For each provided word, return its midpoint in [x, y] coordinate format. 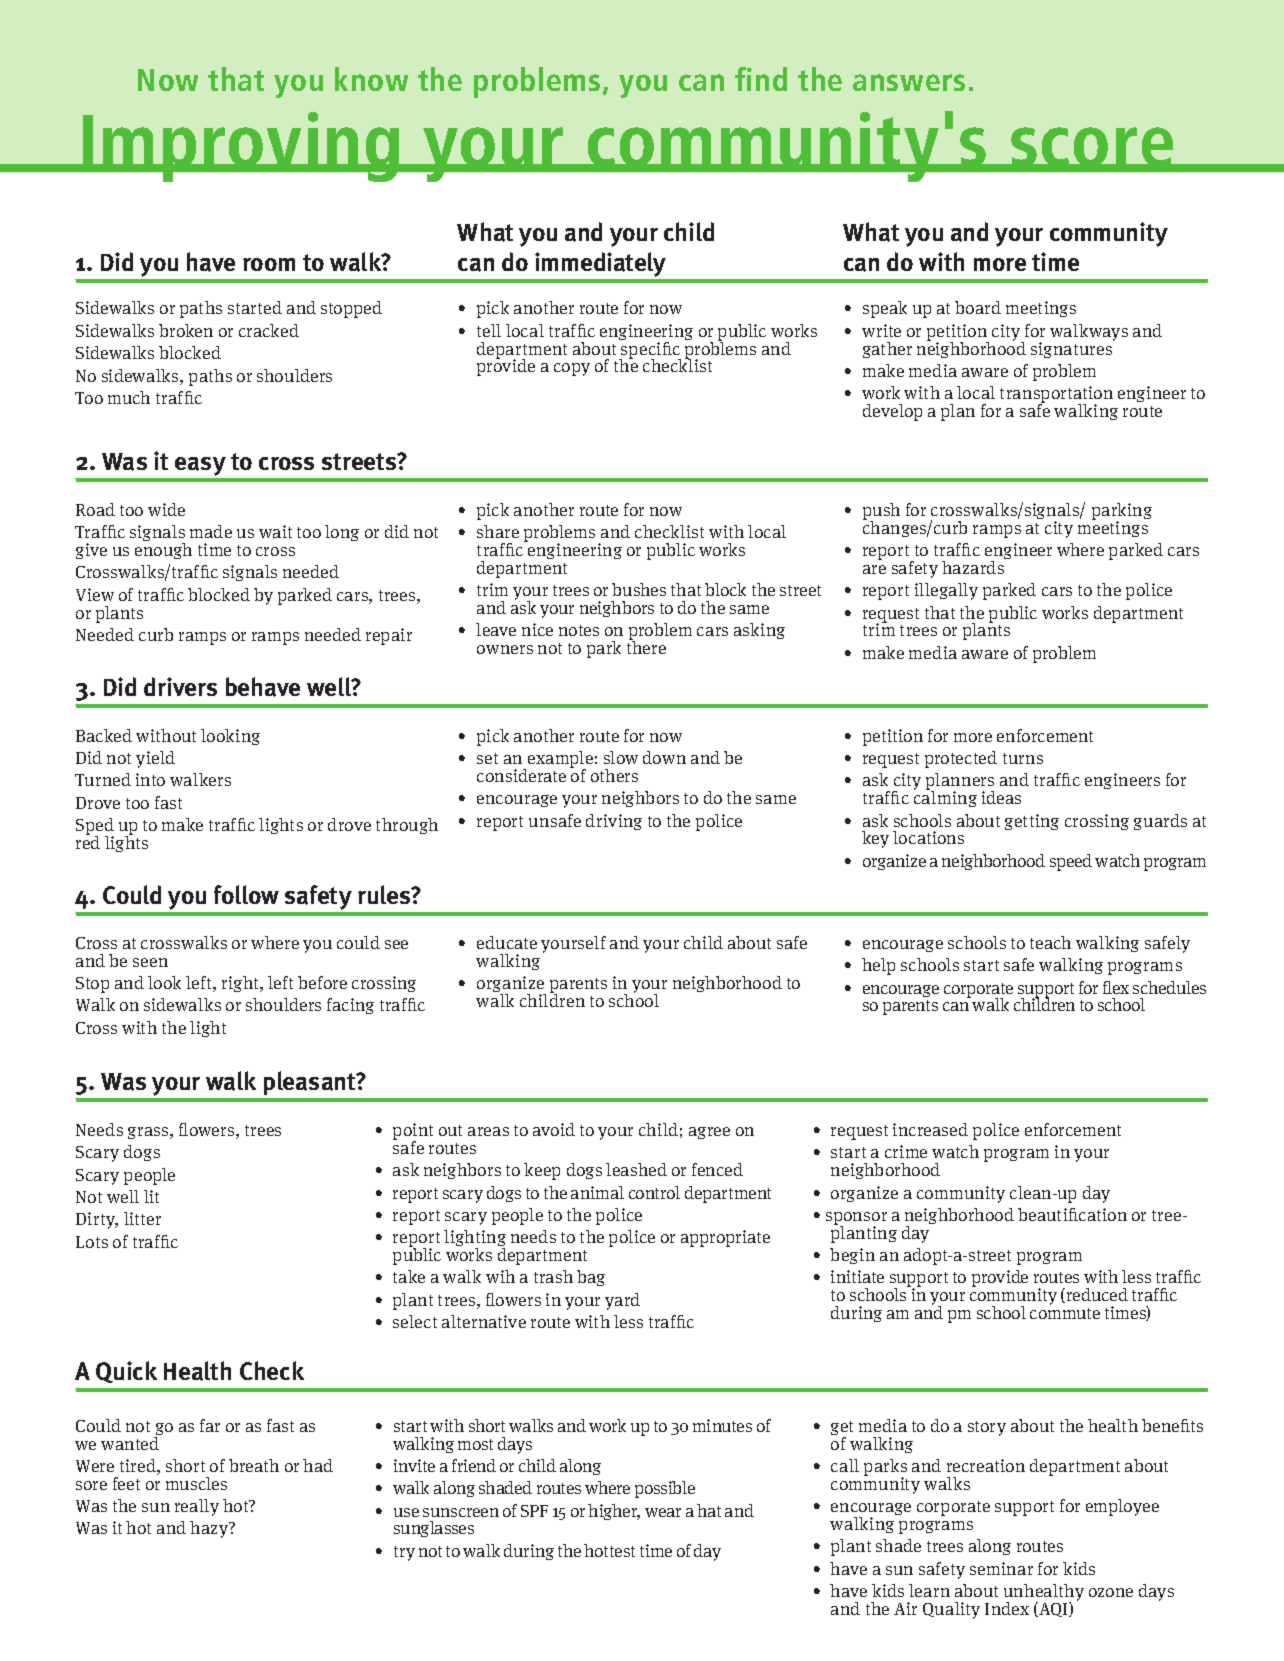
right [241, 984]
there [646, 646]
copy [572, 369]
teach [1050, 942]
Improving [241, 147]
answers [909, 82]
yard [622, 1301]
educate [507, 942]
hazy [210, 1529]
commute [1065, 1313]
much [129, 397]
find [761, 79]
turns [1023, 758]
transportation [1056, 396]
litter [142, 1218]
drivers [180, 686]
